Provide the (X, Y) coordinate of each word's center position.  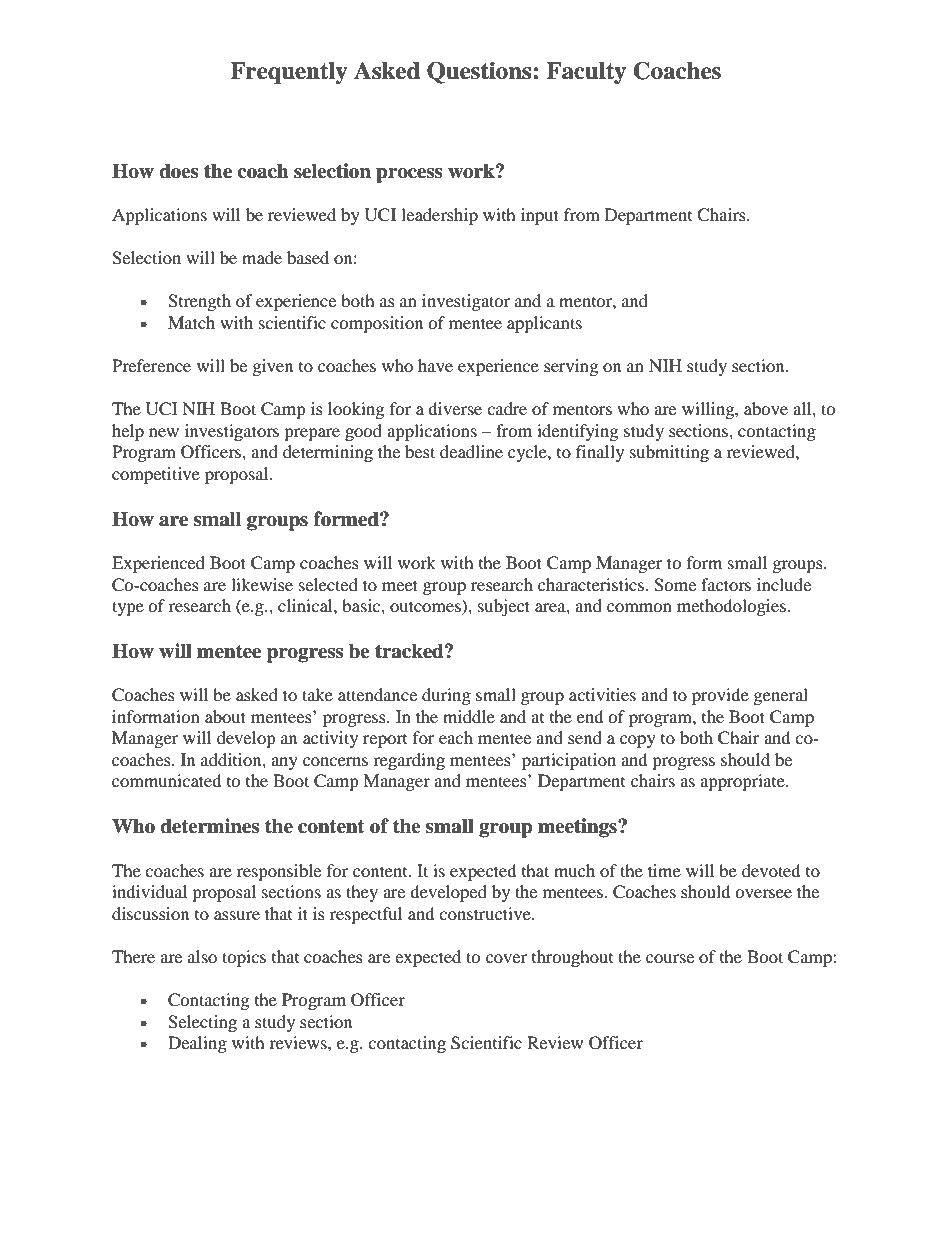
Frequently (288, 73)
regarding (409, 761)
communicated (167, 780)
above (766, 408)
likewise (262, 584)
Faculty (586, 73)
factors (726, 584)
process (409, 175)
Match (191, 322)
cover (506, 958)
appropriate (743, 782)
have (435, 365)
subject (504, 607)
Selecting (202, 1023)
